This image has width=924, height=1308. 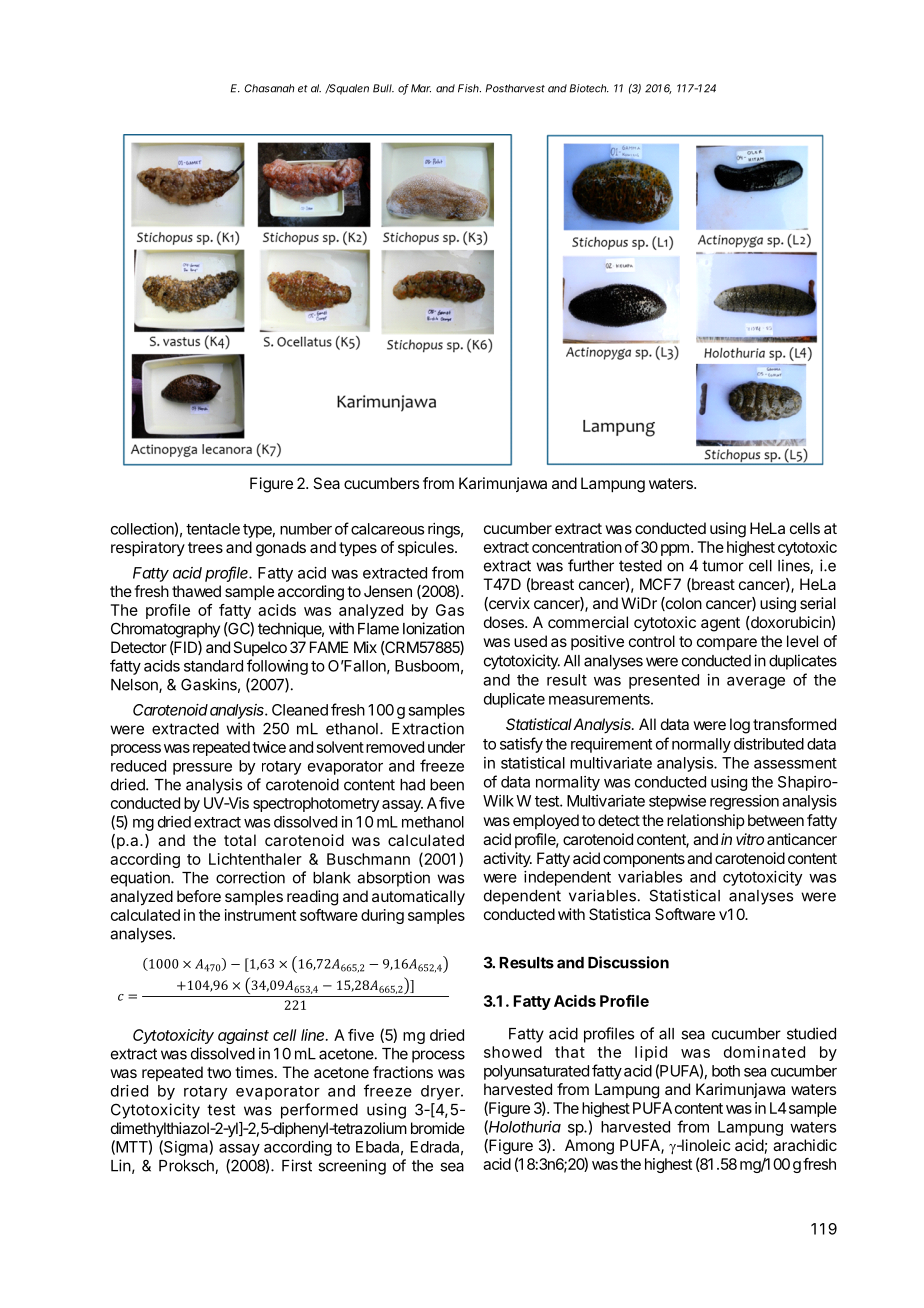 I want to click on standard, so click(x=213, y=666).
